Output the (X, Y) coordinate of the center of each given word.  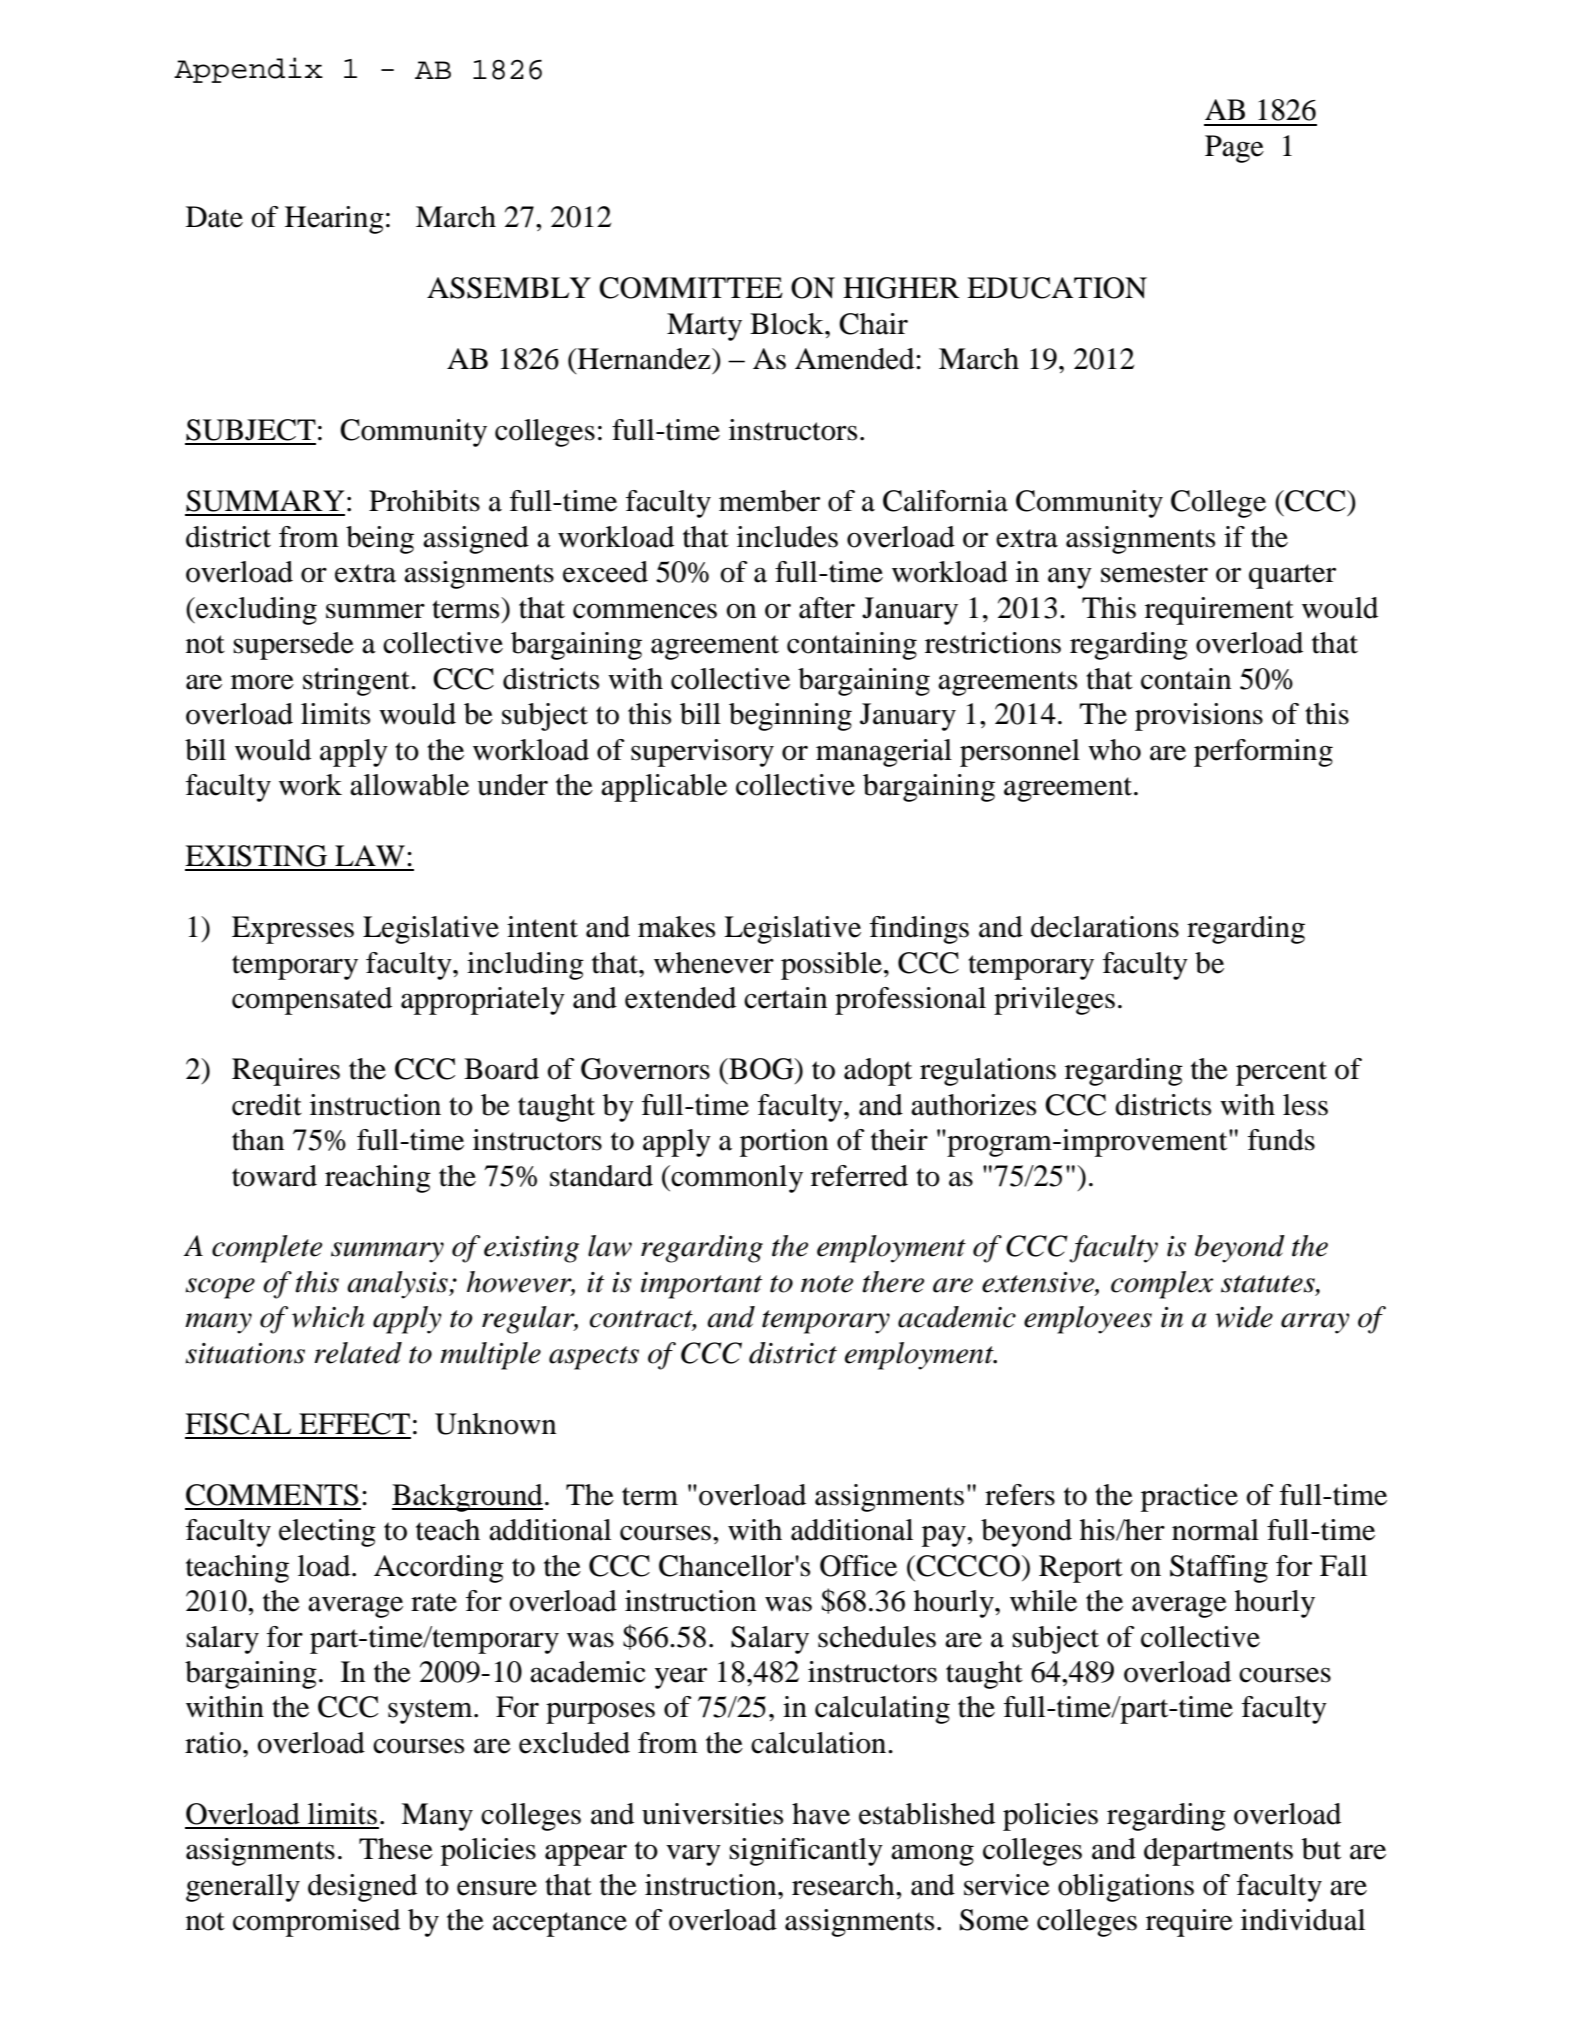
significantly (806, 1852)
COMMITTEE (691, 288)
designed (362, 1888)
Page (1234, 149)
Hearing (334, 220)
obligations (1126, 1888)
